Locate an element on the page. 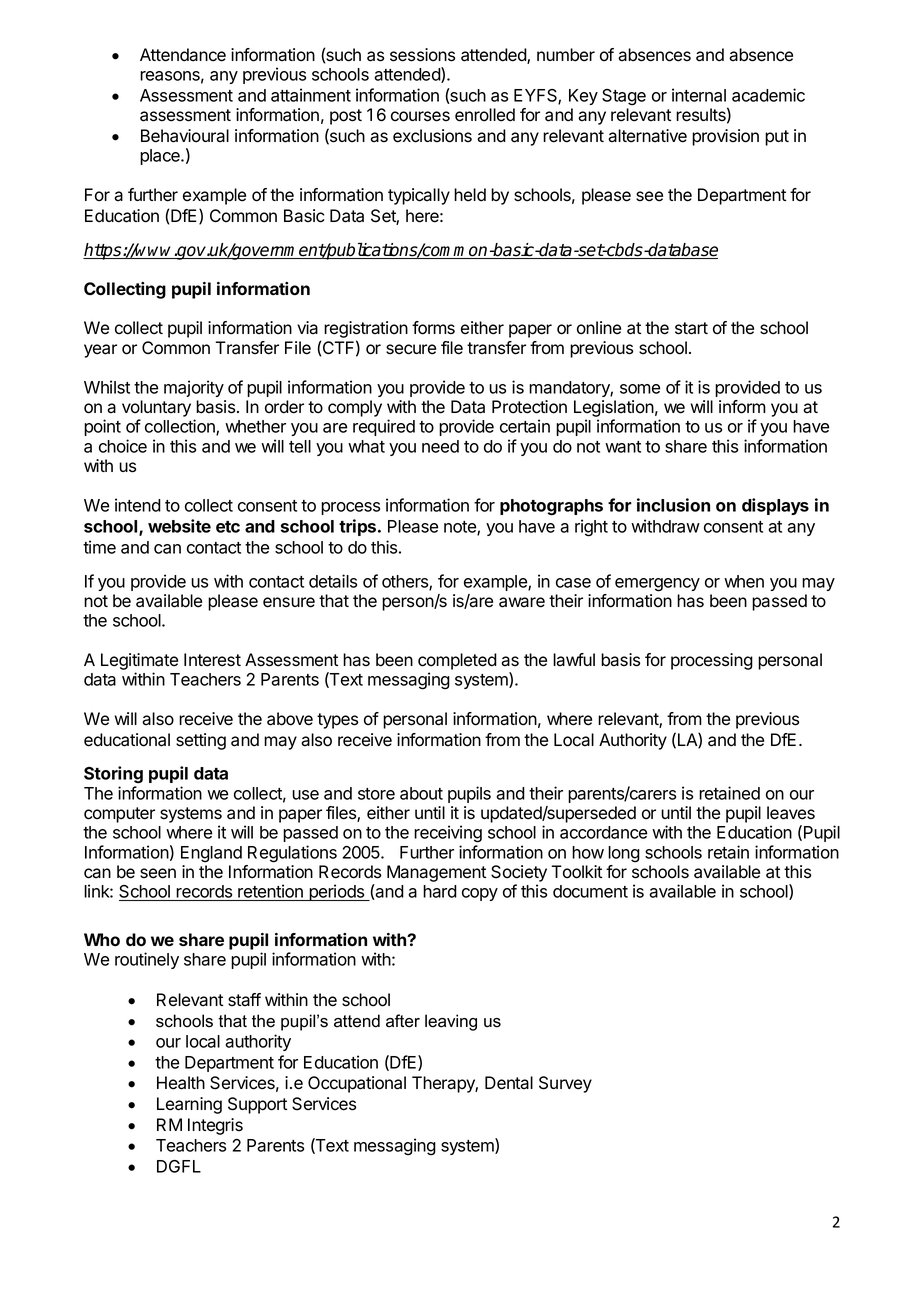  Health is located at coordinates (181, 1083).
